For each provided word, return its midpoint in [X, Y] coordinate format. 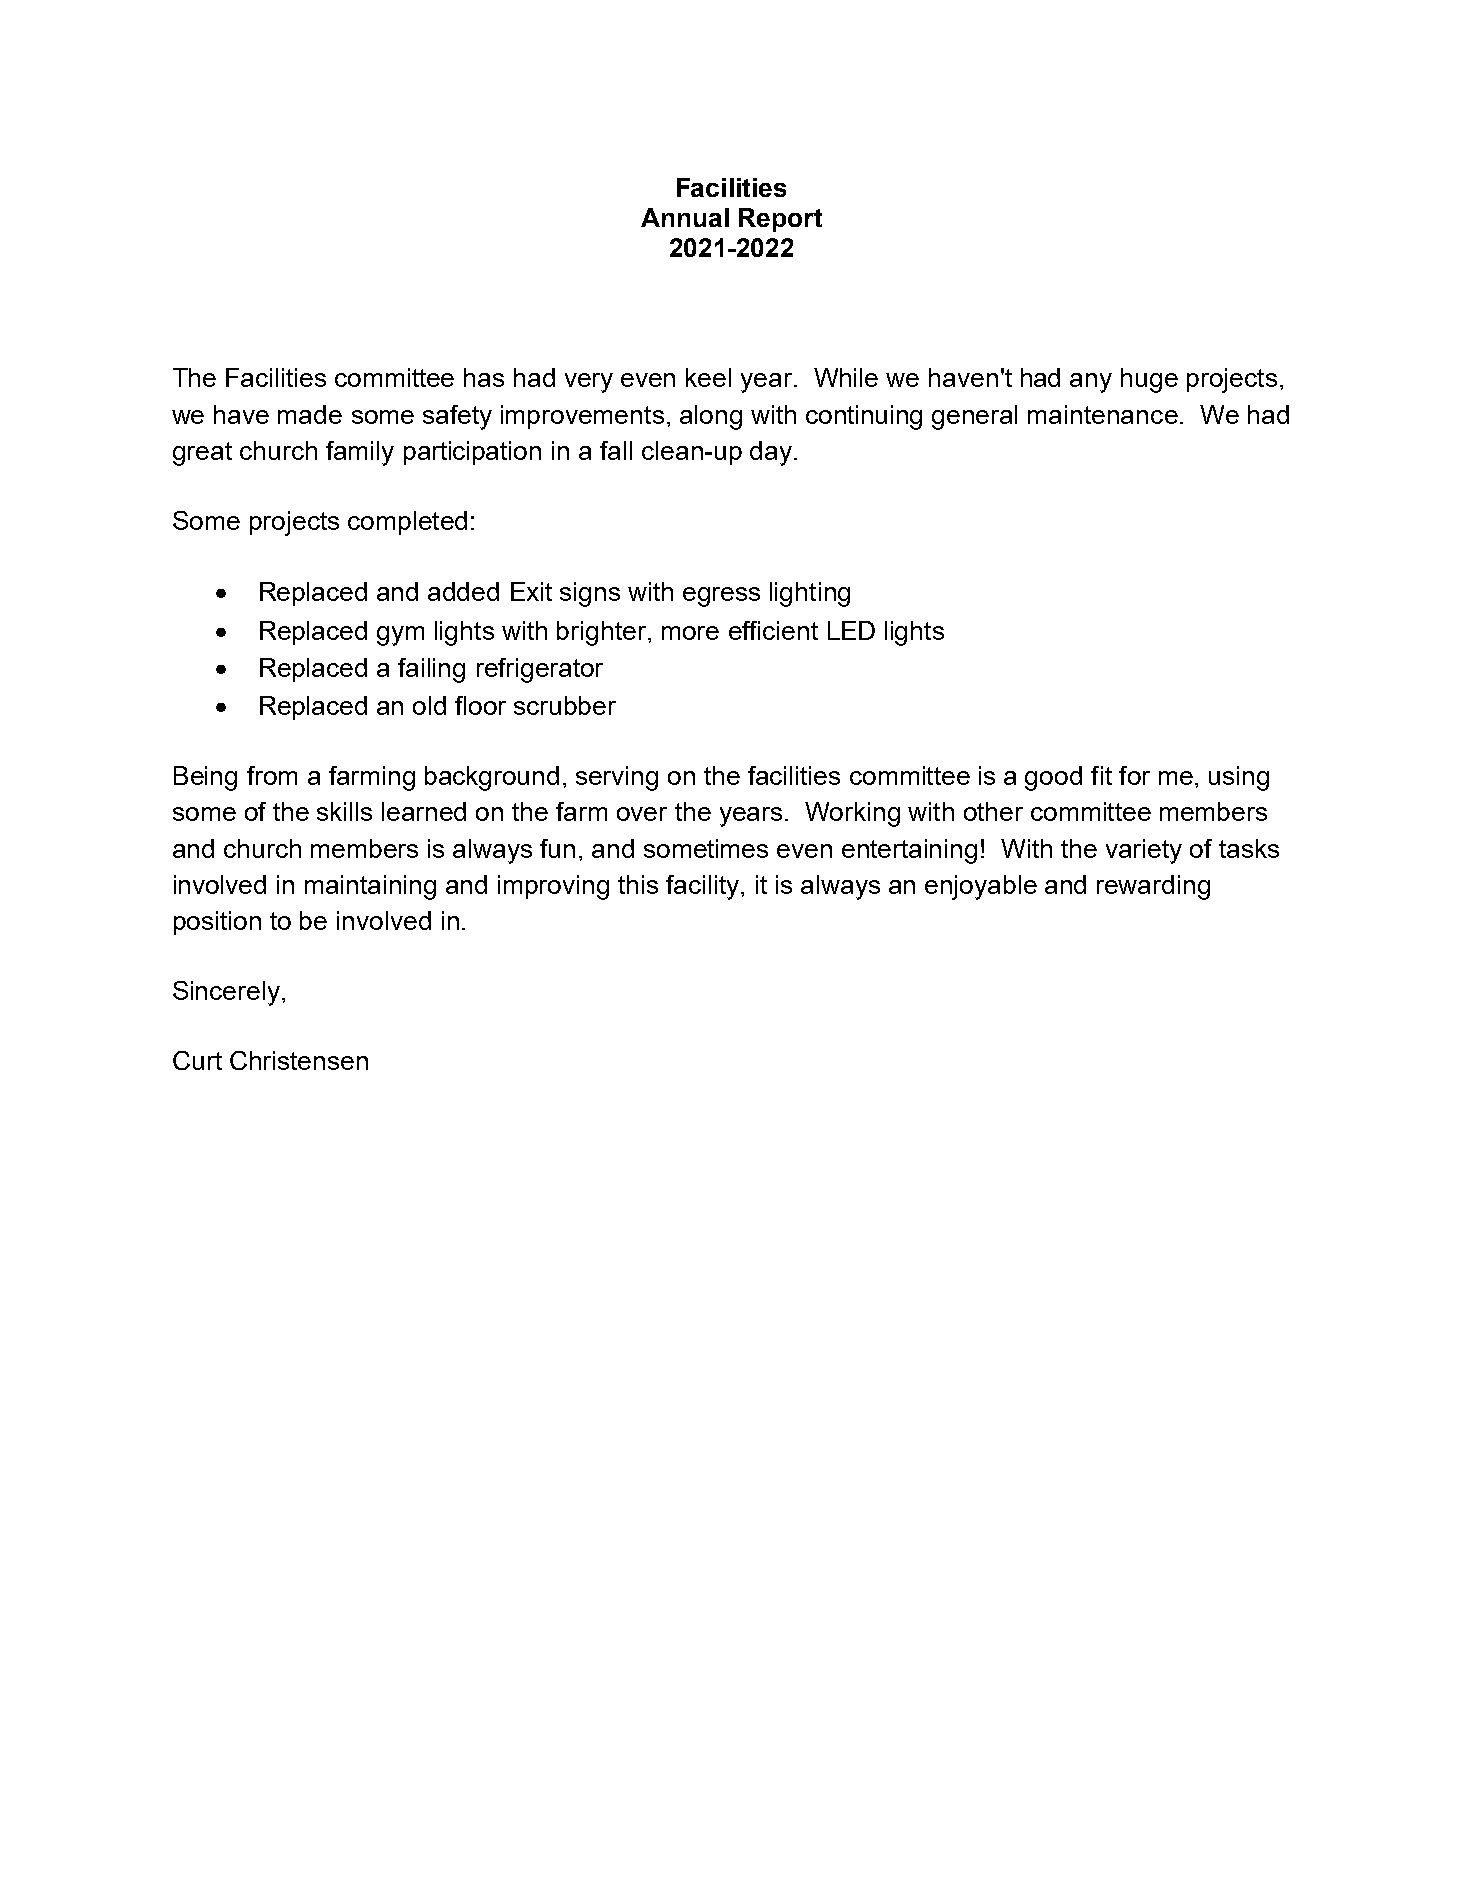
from [272, 775]
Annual [685, 217]
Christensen [299, 1060]
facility [704, 887]
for [1134, 775]
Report [780, 220]
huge [1149, 380]
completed [407, 523]
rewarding [1153, 887]
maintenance [1103, 414]
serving [617, 778]
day [771, 453]
